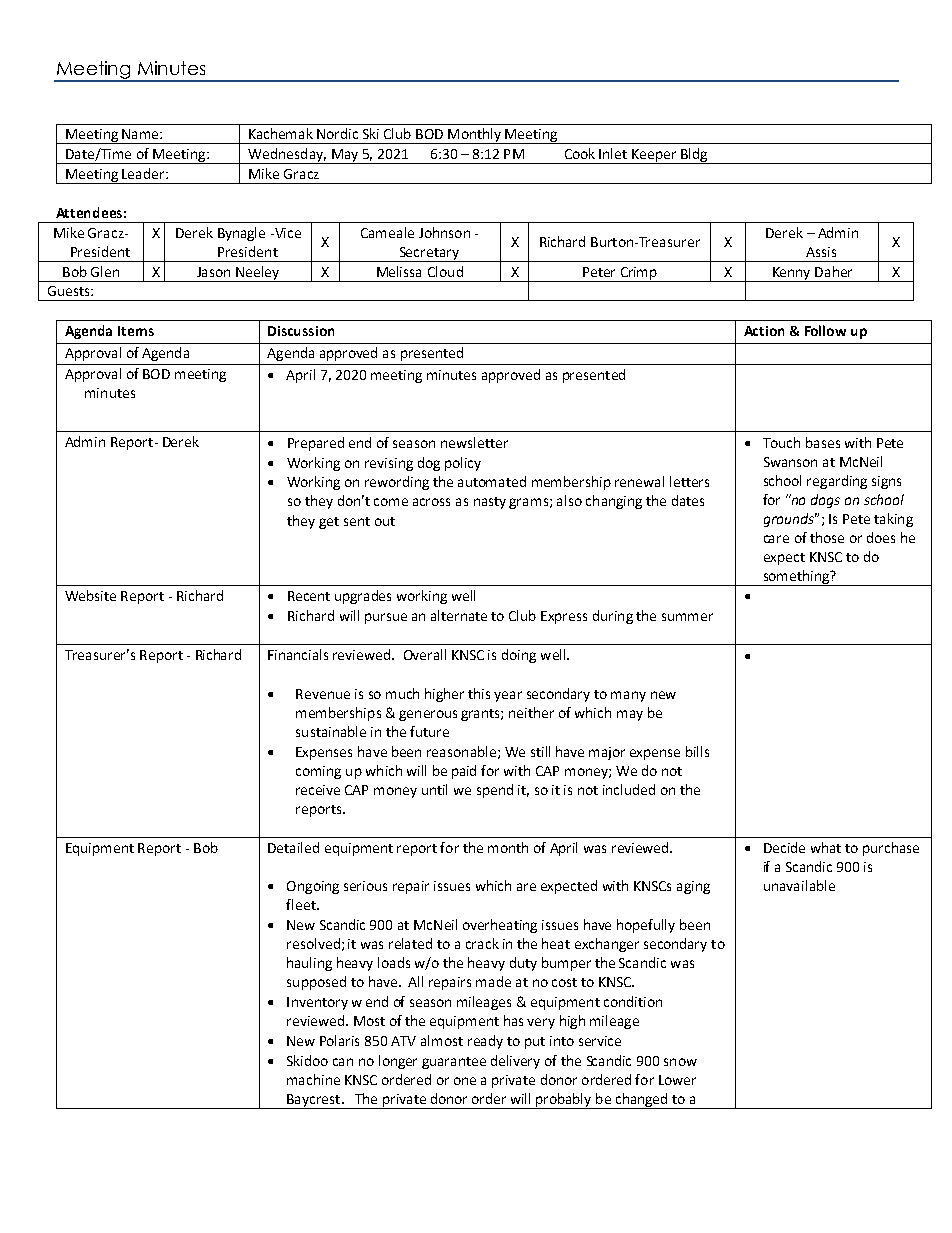 The width and height of the image is (952, 1233). I want to click on policy, so click(463, 464).
